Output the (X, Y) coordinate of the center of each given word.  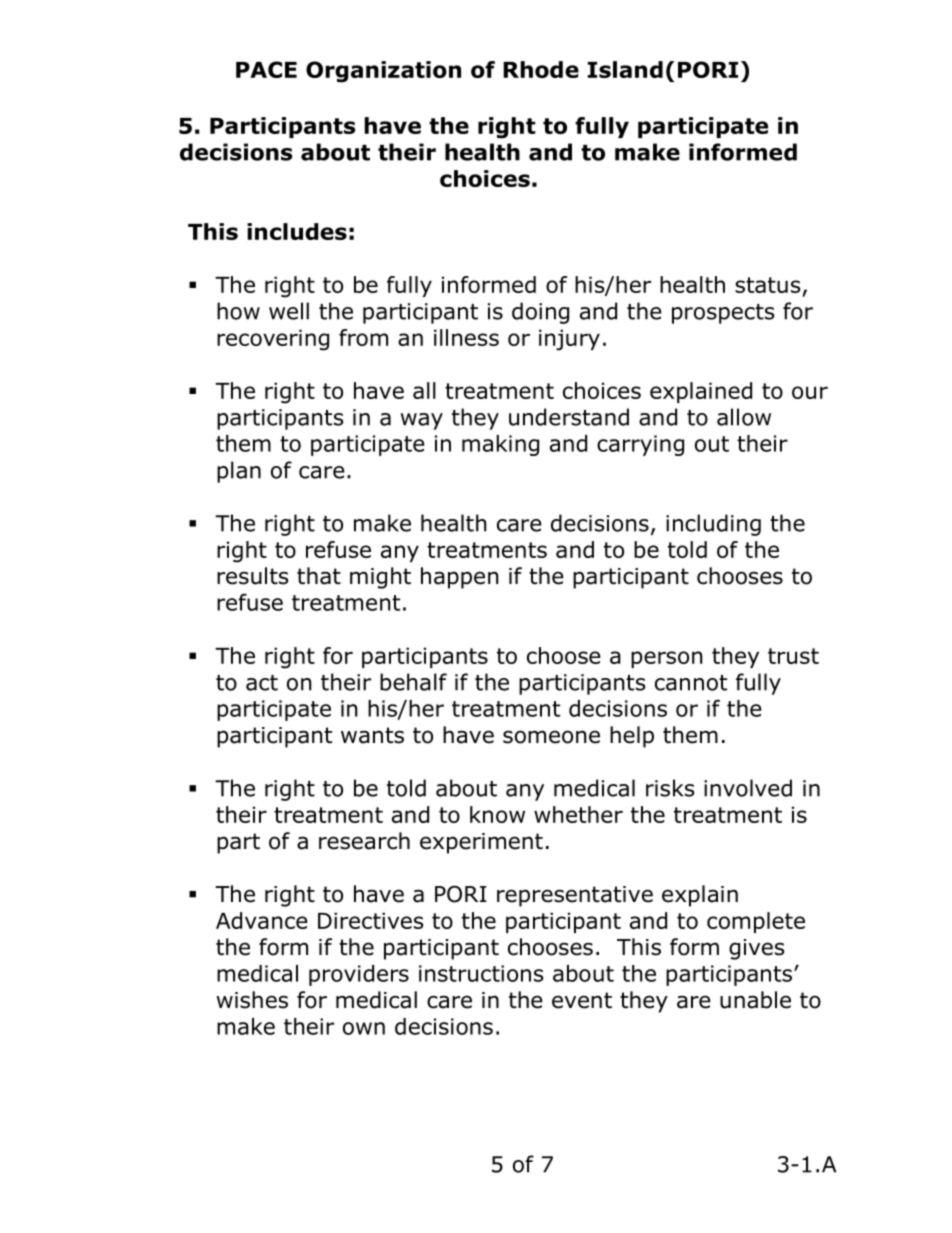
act (262, 683)
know (497, 814)
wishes (252, 1000)
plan (239, 472)
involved (748, 788)
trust (793, 656)
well (289, 311)
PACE (266, 69)
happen (459, 578)
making (500, 445)
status (768, 285)
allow (744, 417)
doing (540, 313)
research (364, 841)
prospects (723, 314)
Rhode (541, 69)
